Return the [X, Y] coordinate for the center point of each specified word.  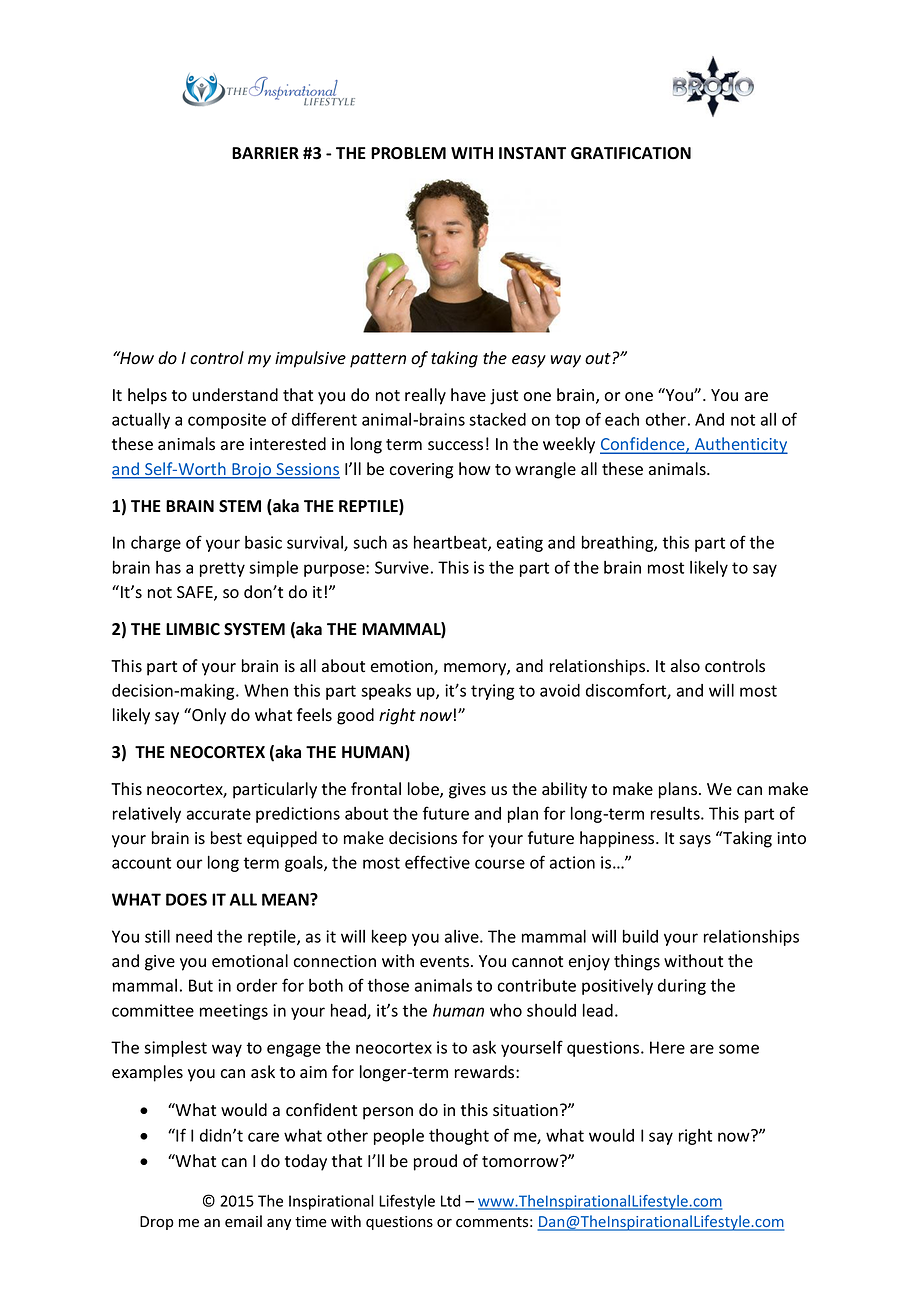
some [739, 1049]
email [243, 1221]
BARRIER [265, 153]
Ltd [450, 1201]
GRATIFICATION [631, 153]
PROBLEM [408, 153]
